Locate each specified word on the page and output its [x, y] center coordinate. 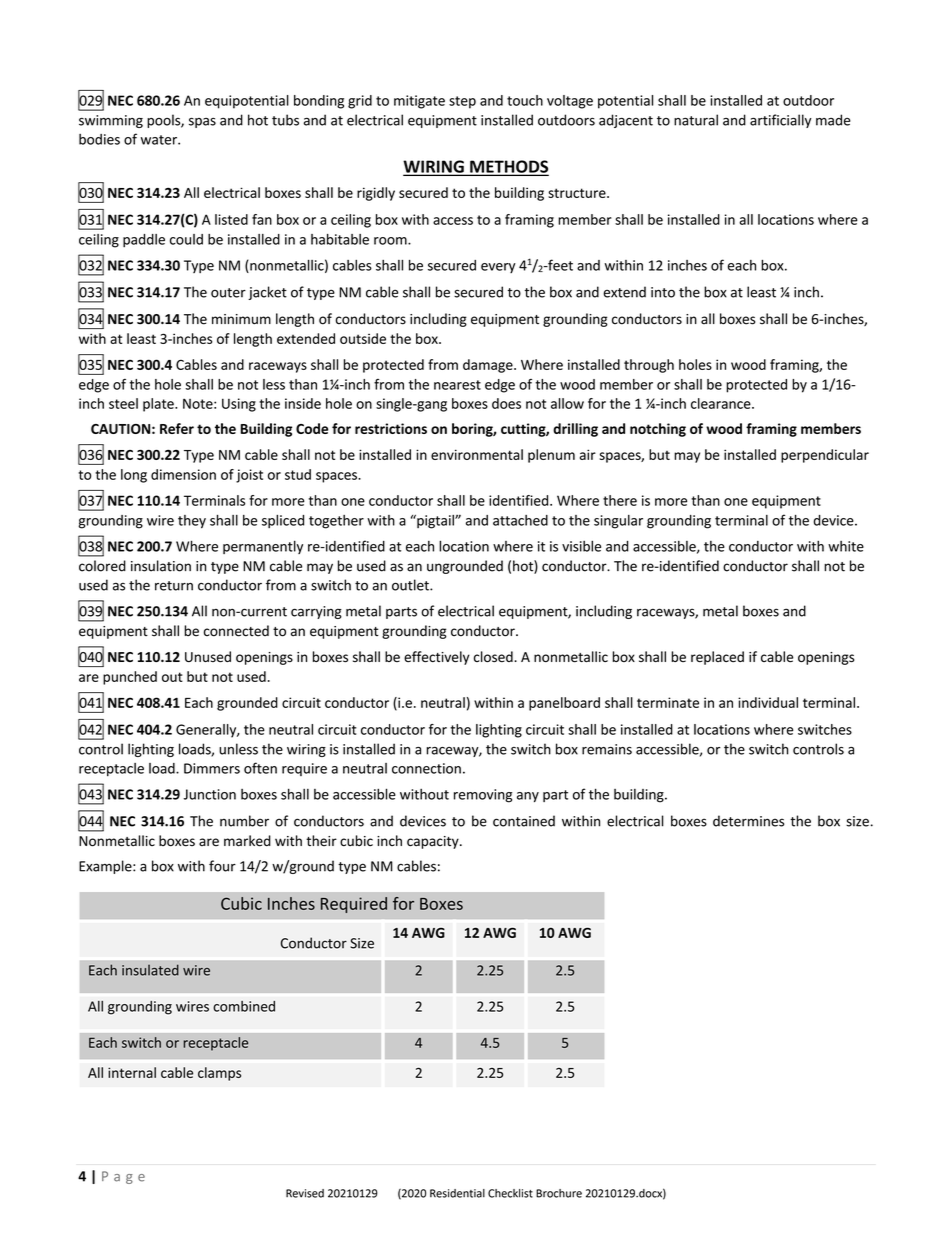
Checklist [510, 1193]
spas [202, 122]
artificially [780, 121]
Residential [457, 1193]
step [462, 102]
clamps [219, 1074]
